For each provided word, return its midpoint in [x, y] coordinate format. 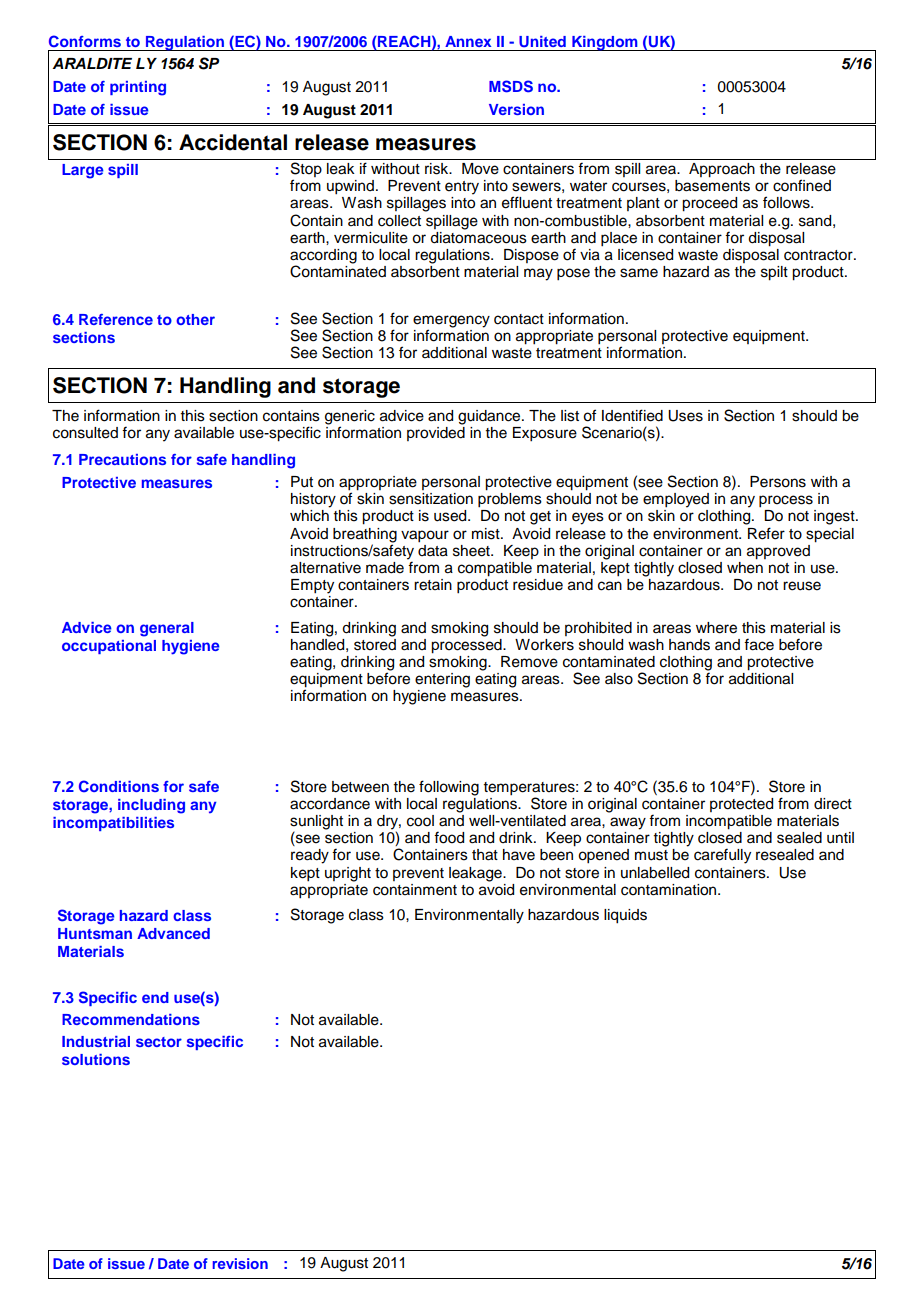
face [759, 644]
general [167, 629]
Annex [468, 41]
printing [138, 88]
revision [240, 1263]
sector [159, 1042]
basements [712, 186]
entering [442, 680]
